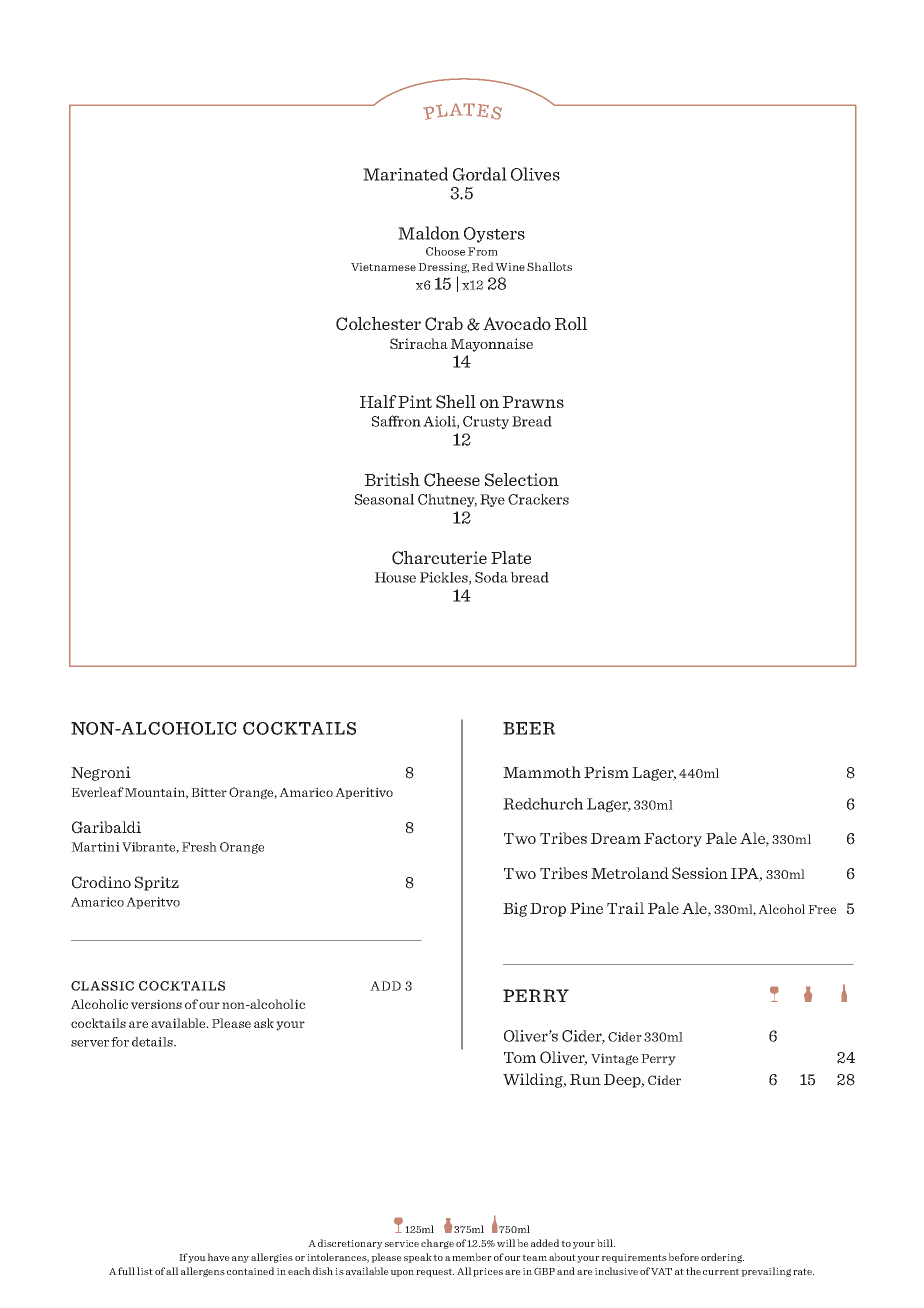 The height and width of the document is (1308, 924). I want to click on Vietnamese, so click(383, 266).
